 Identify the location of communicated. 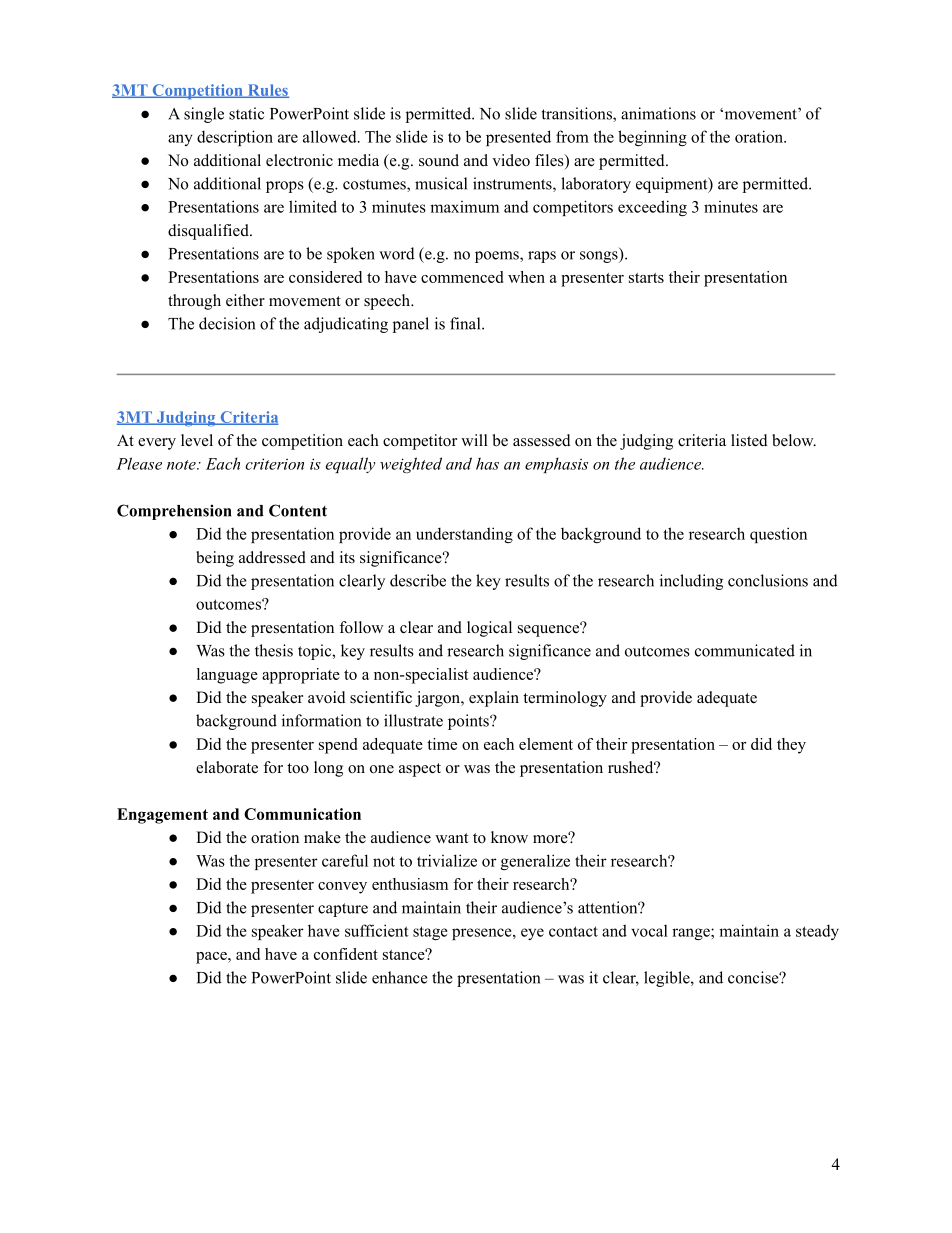
(745, 650).
